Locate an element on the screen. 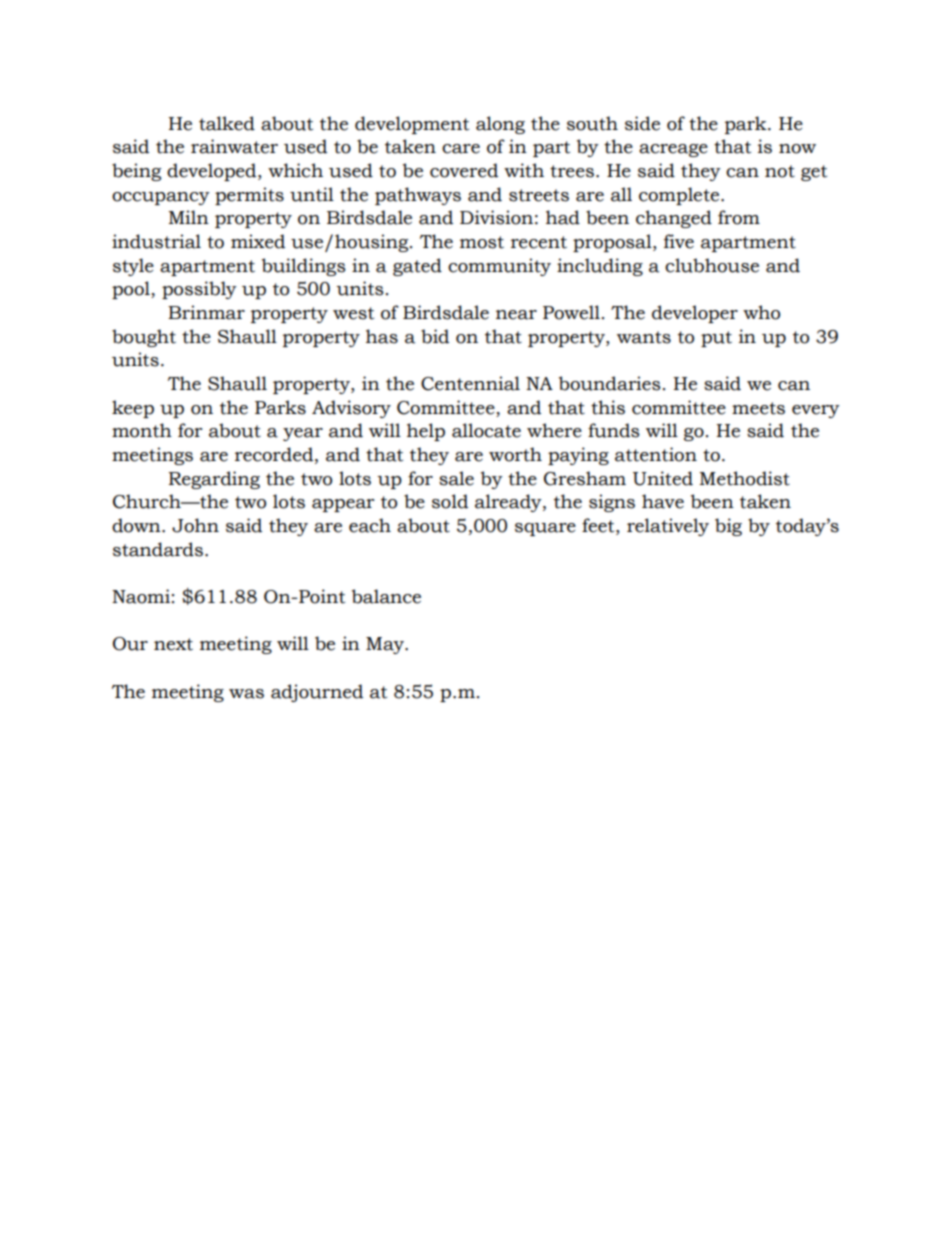  keep is located at coordinates (133, 409).
